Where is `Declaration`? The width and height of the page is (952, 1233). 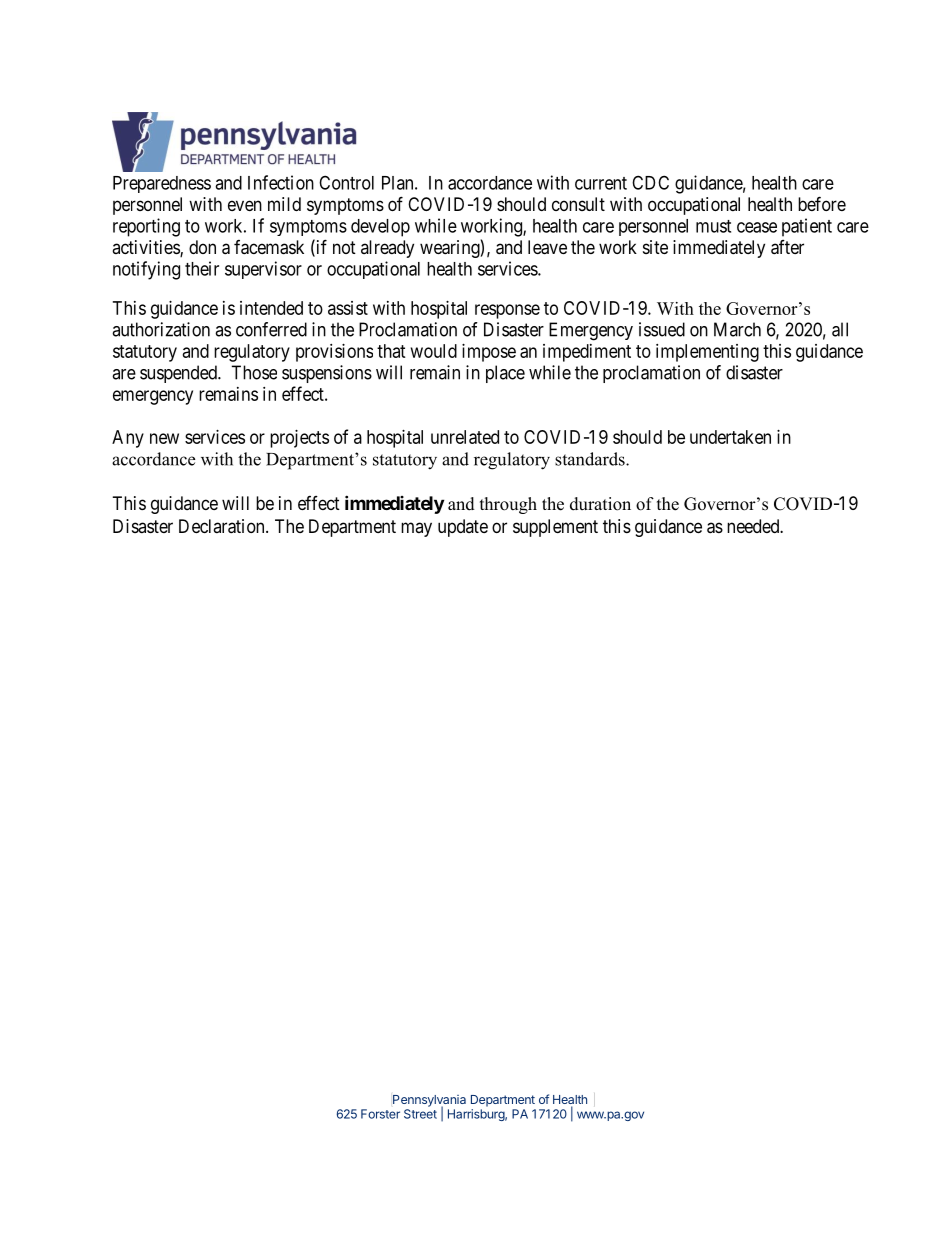
Declaration is located at coordinates (223, 526).
